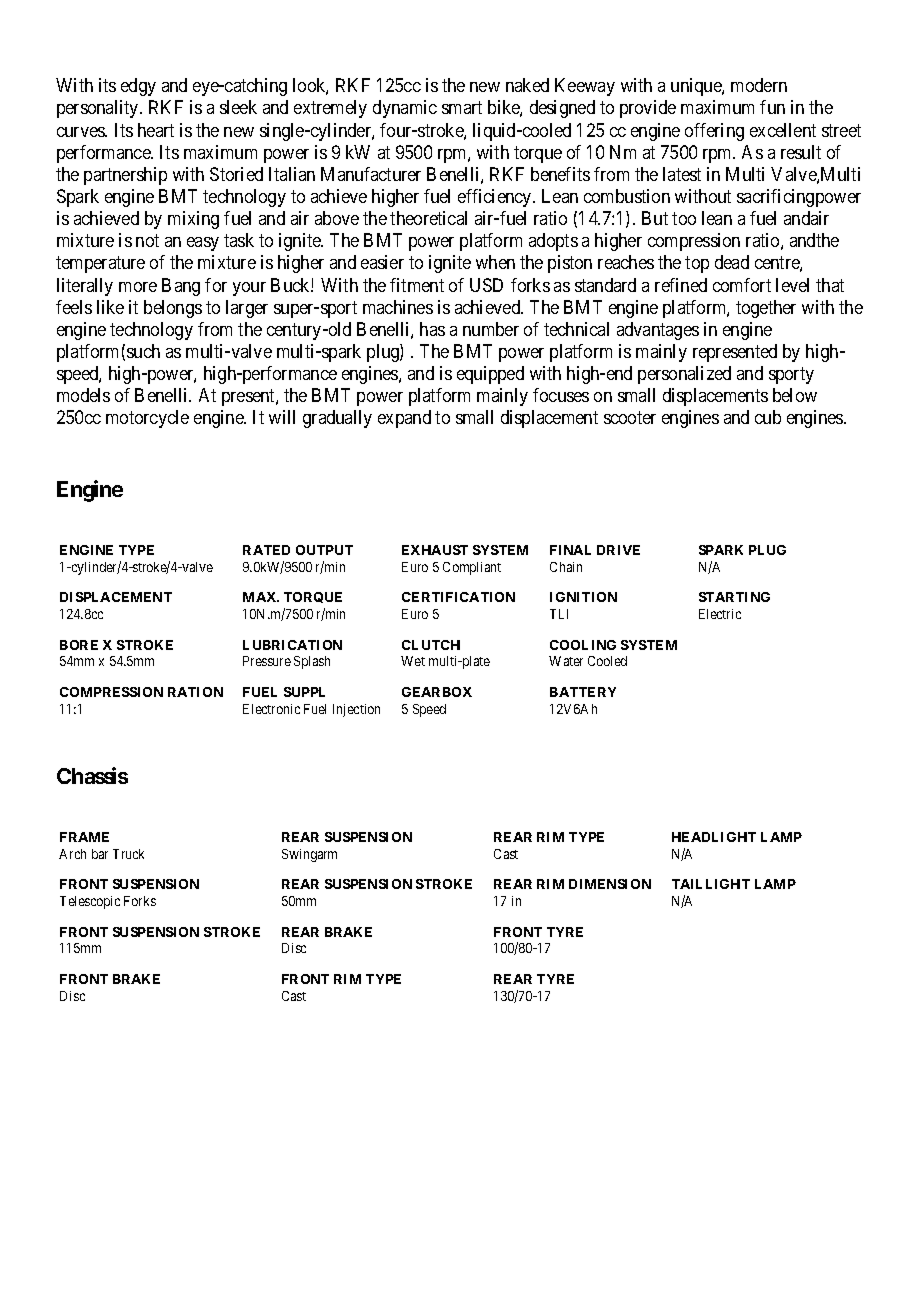 The image size is (924, 1308). I want to click on Electric, so click(720, 614).
